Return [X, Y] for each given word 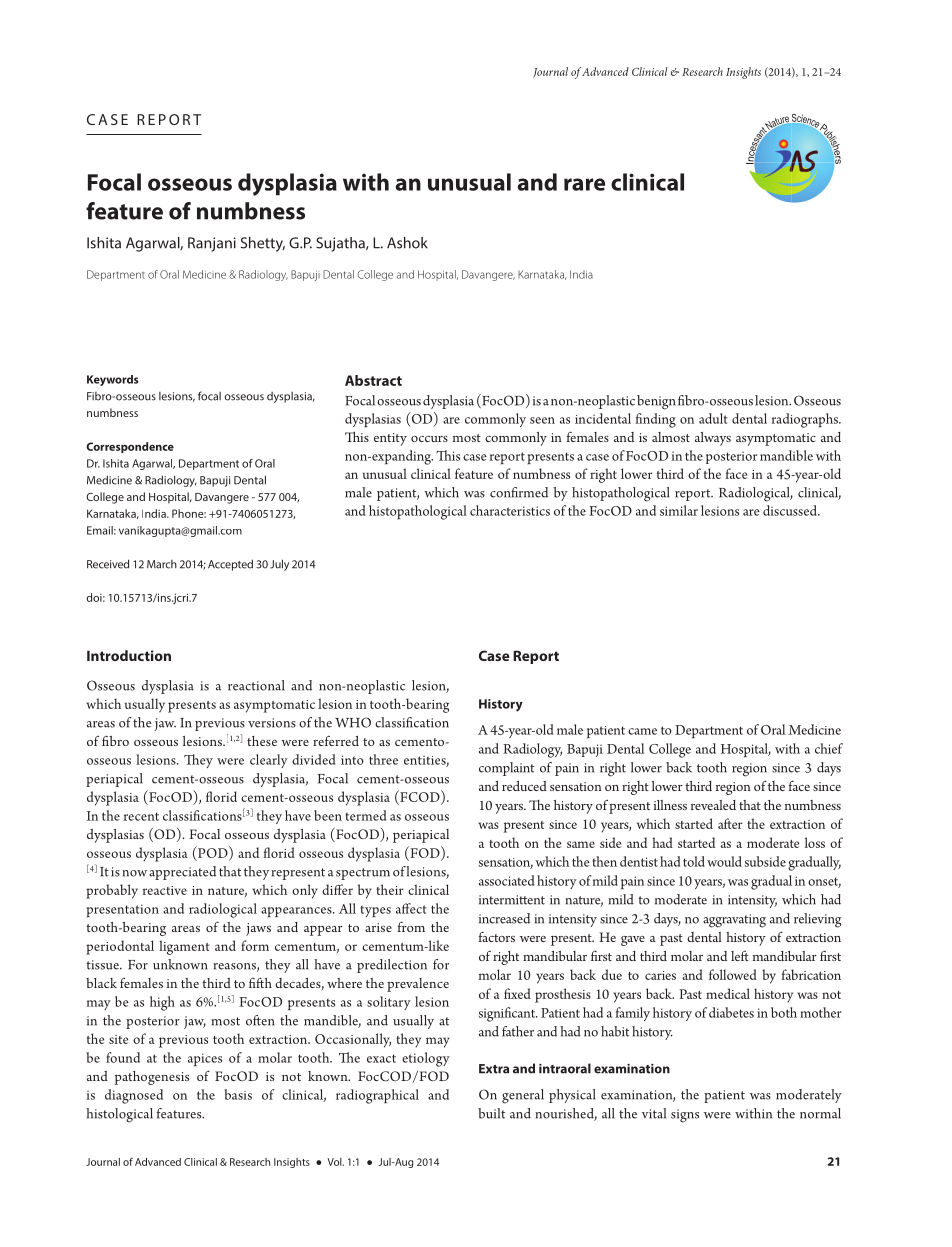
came [642, 731]
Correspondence [130, 447]
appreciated [182, 873]
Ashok [407, 243]
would [724, 861]
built [491, 1113]
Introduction [129, 655]
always [713, 439]
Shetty [263, 244]
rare [584, 184]
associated [506, 880]
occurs [429, 439]
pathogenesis [152, 1078]
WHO [353, 722]
